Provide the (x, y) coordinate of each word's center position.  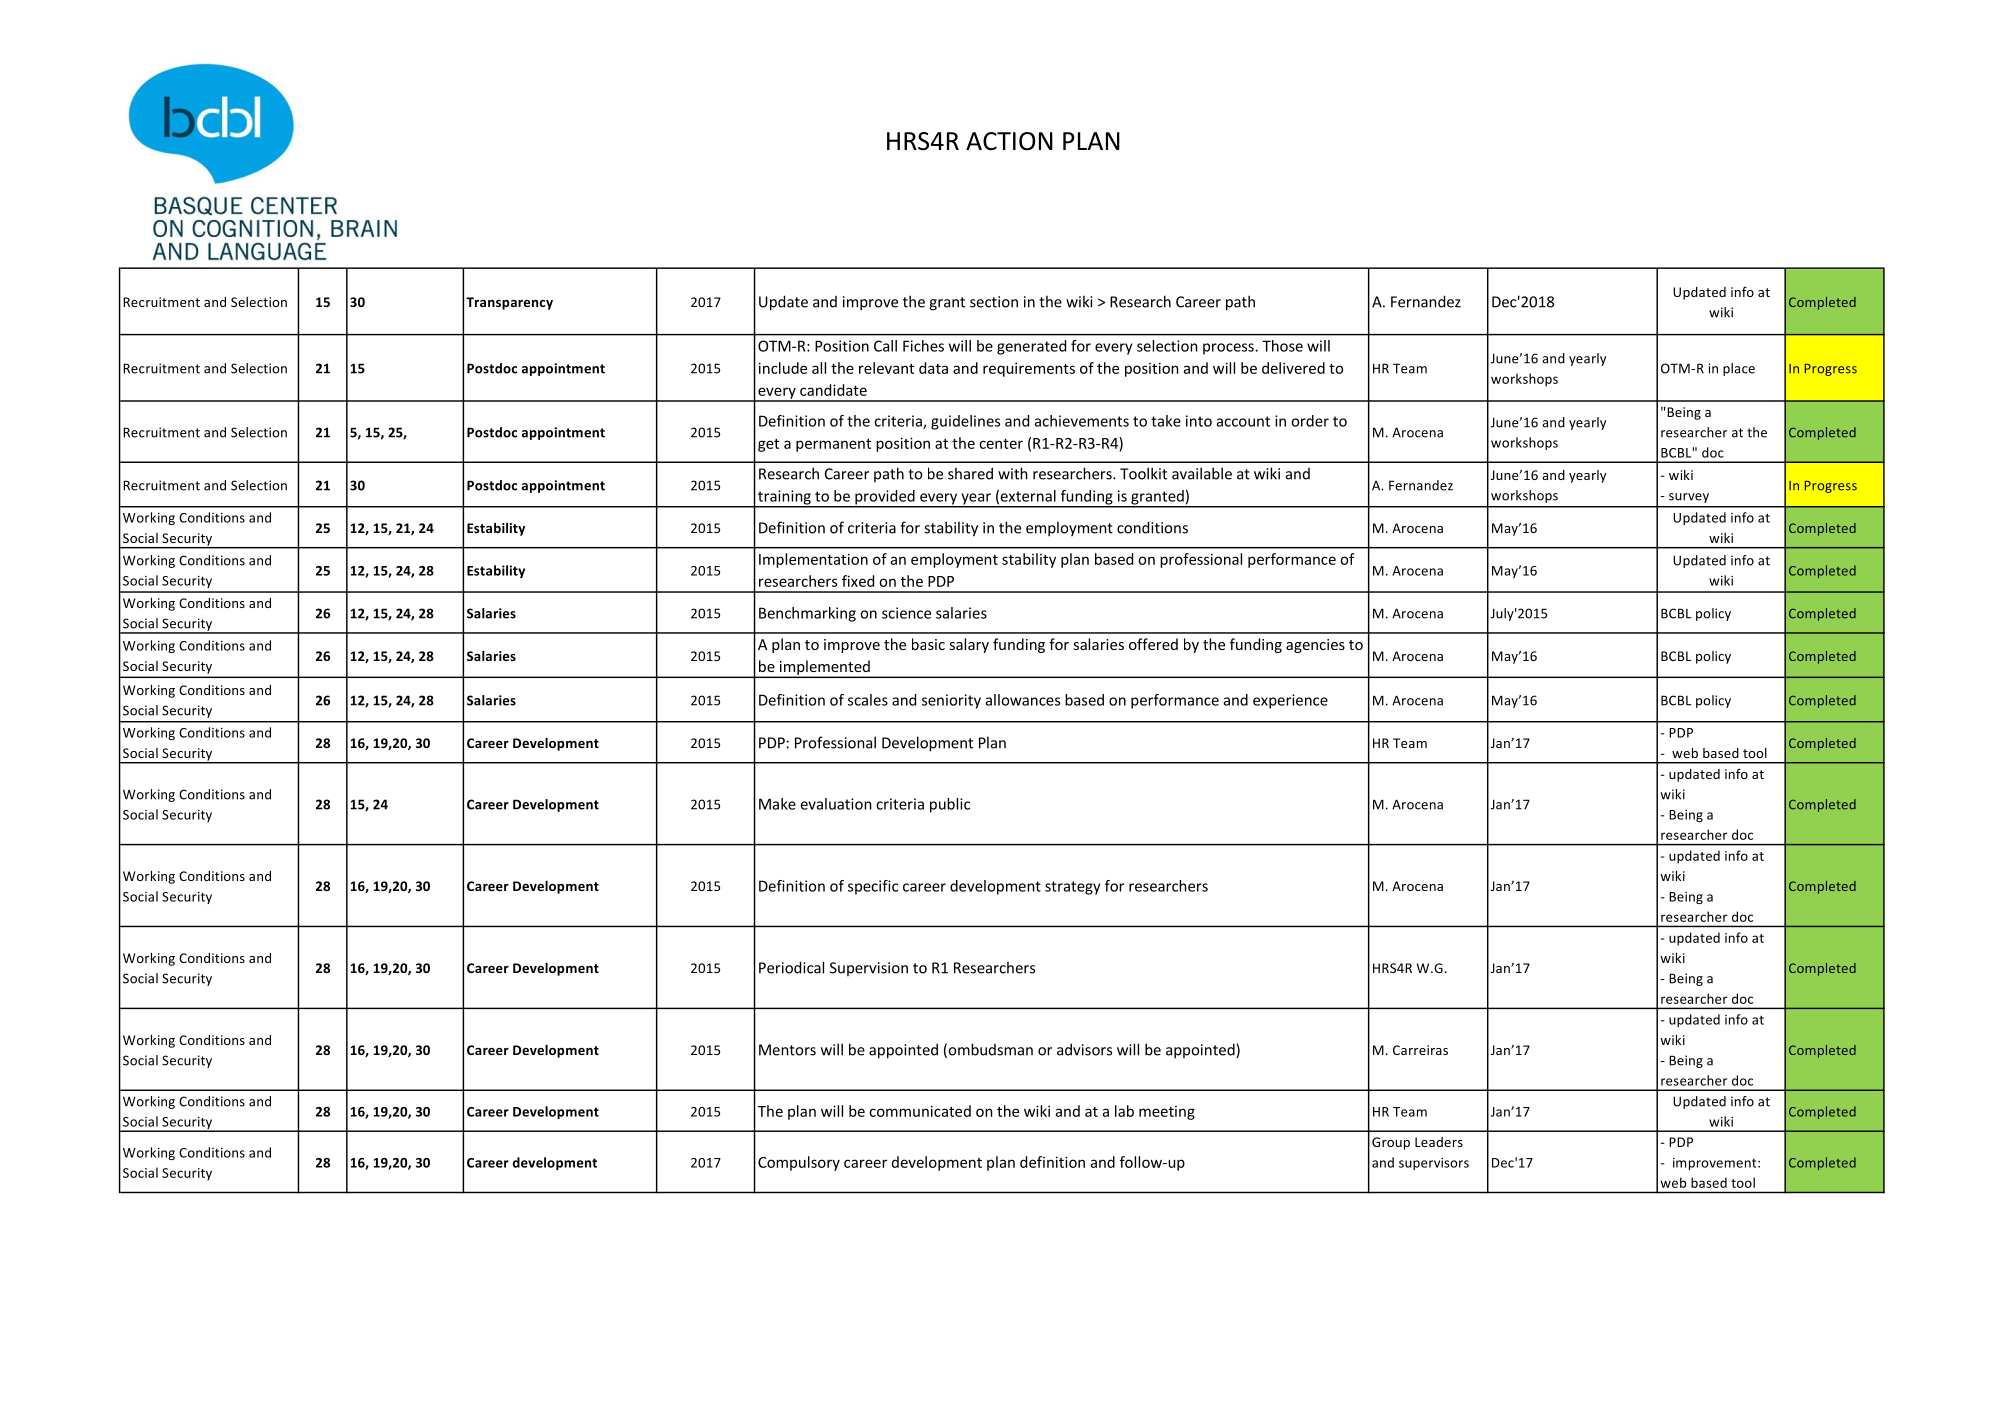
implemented (824, 669)
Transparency (509, 303)
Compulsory (799, 1163)
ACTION (1009, 141)
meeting (1167, 1113)
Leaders (1439, 1142)
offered (1153, 644)
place (1739, 369)
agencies (1315, 646)
